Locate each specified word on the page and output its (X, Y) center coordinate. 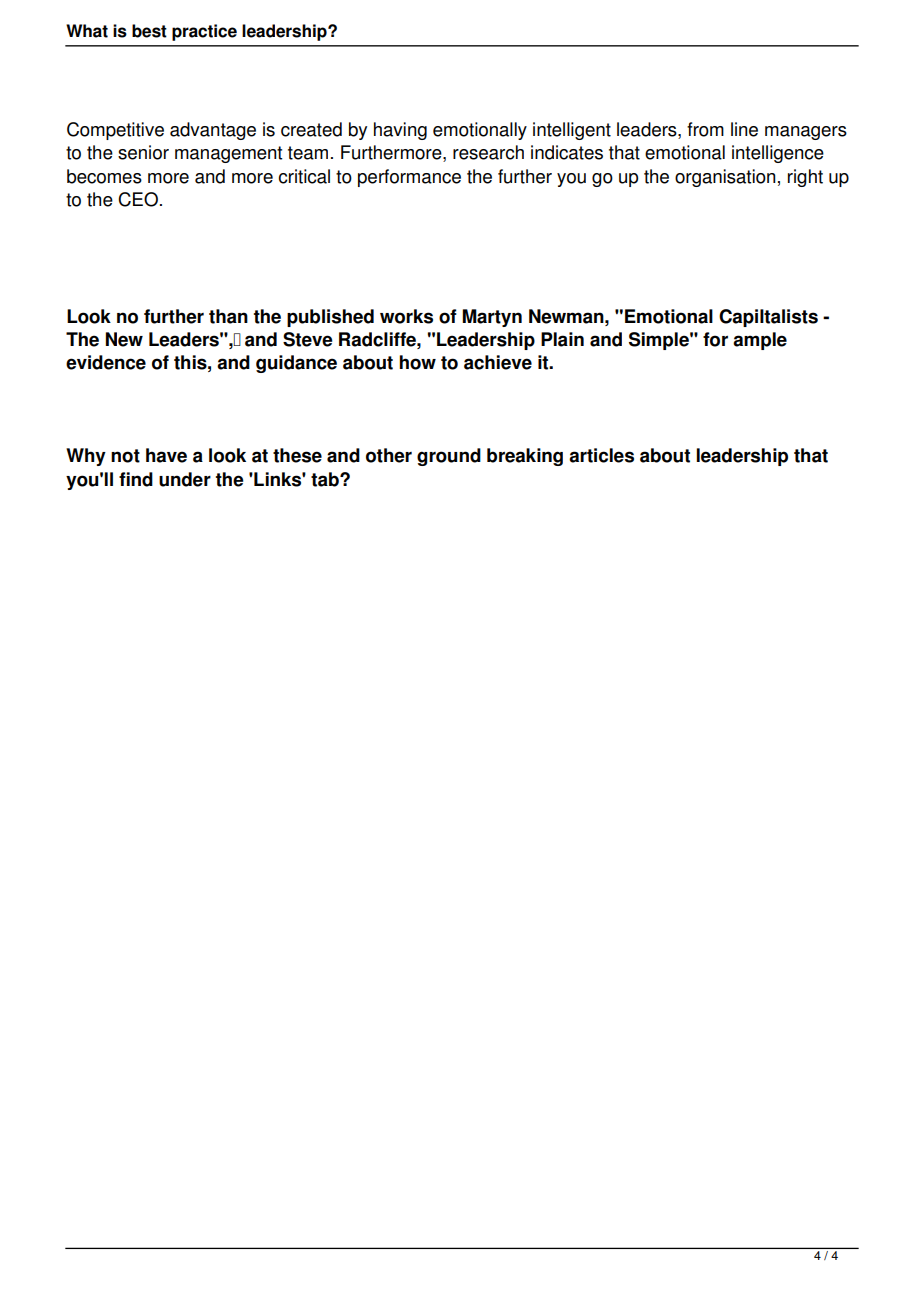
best (149, 31)
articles (601, 455)
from (705, 129)
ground (449, 457)
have (166, 455)
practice (204, 32)
